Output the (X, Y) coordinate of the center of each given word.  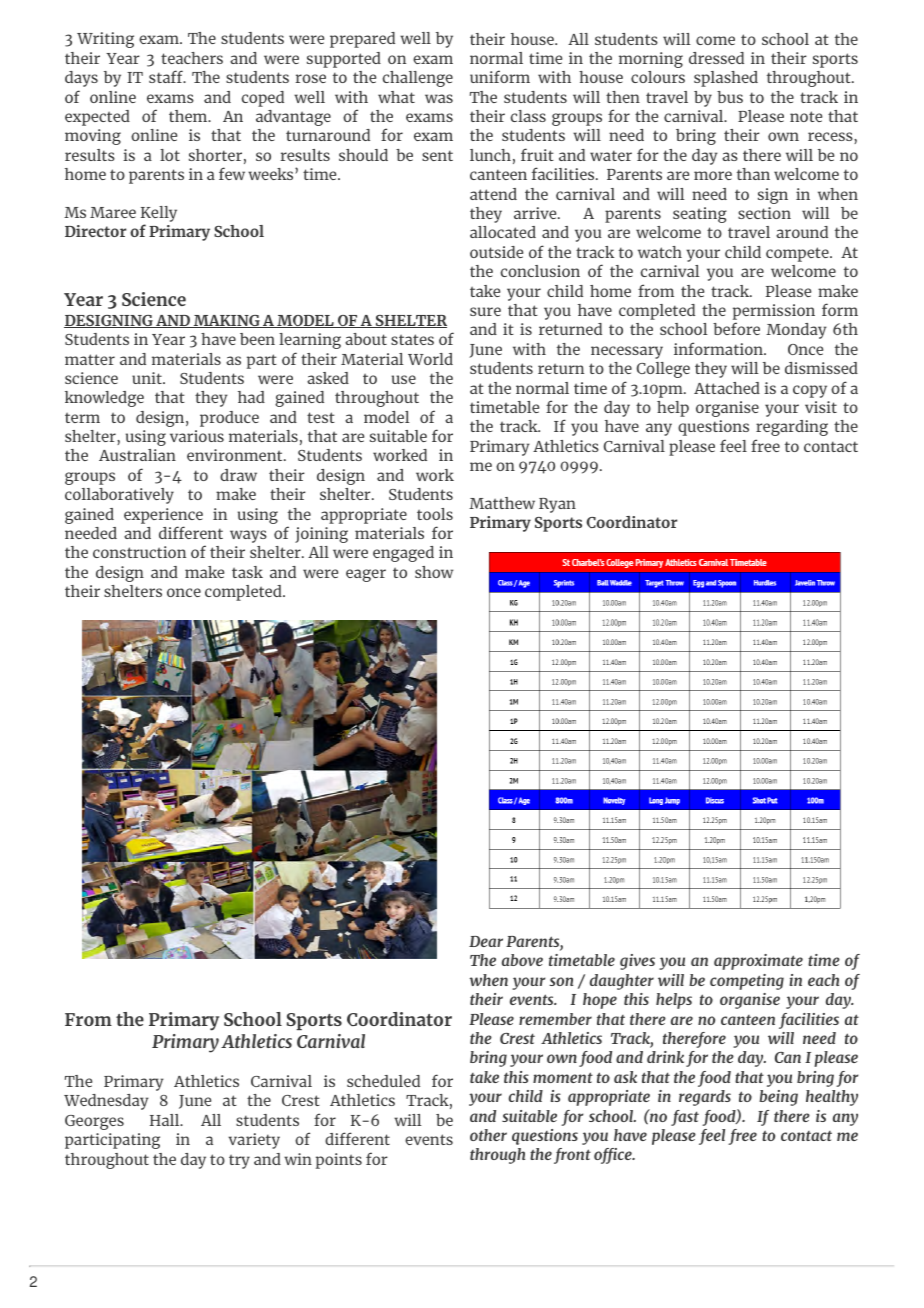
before (736, 328)
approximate (758, 962)
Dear (486, 941)
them (189, 116)
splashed (726, 79)
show (434, 572)
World (430, 359)
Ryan (557, 505)
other (488, 1135)
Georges (94, 1122)
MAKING (227, 321)
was (439, 98)
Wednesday (106, 1102)
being (778, 1098)
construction (139, 552)
